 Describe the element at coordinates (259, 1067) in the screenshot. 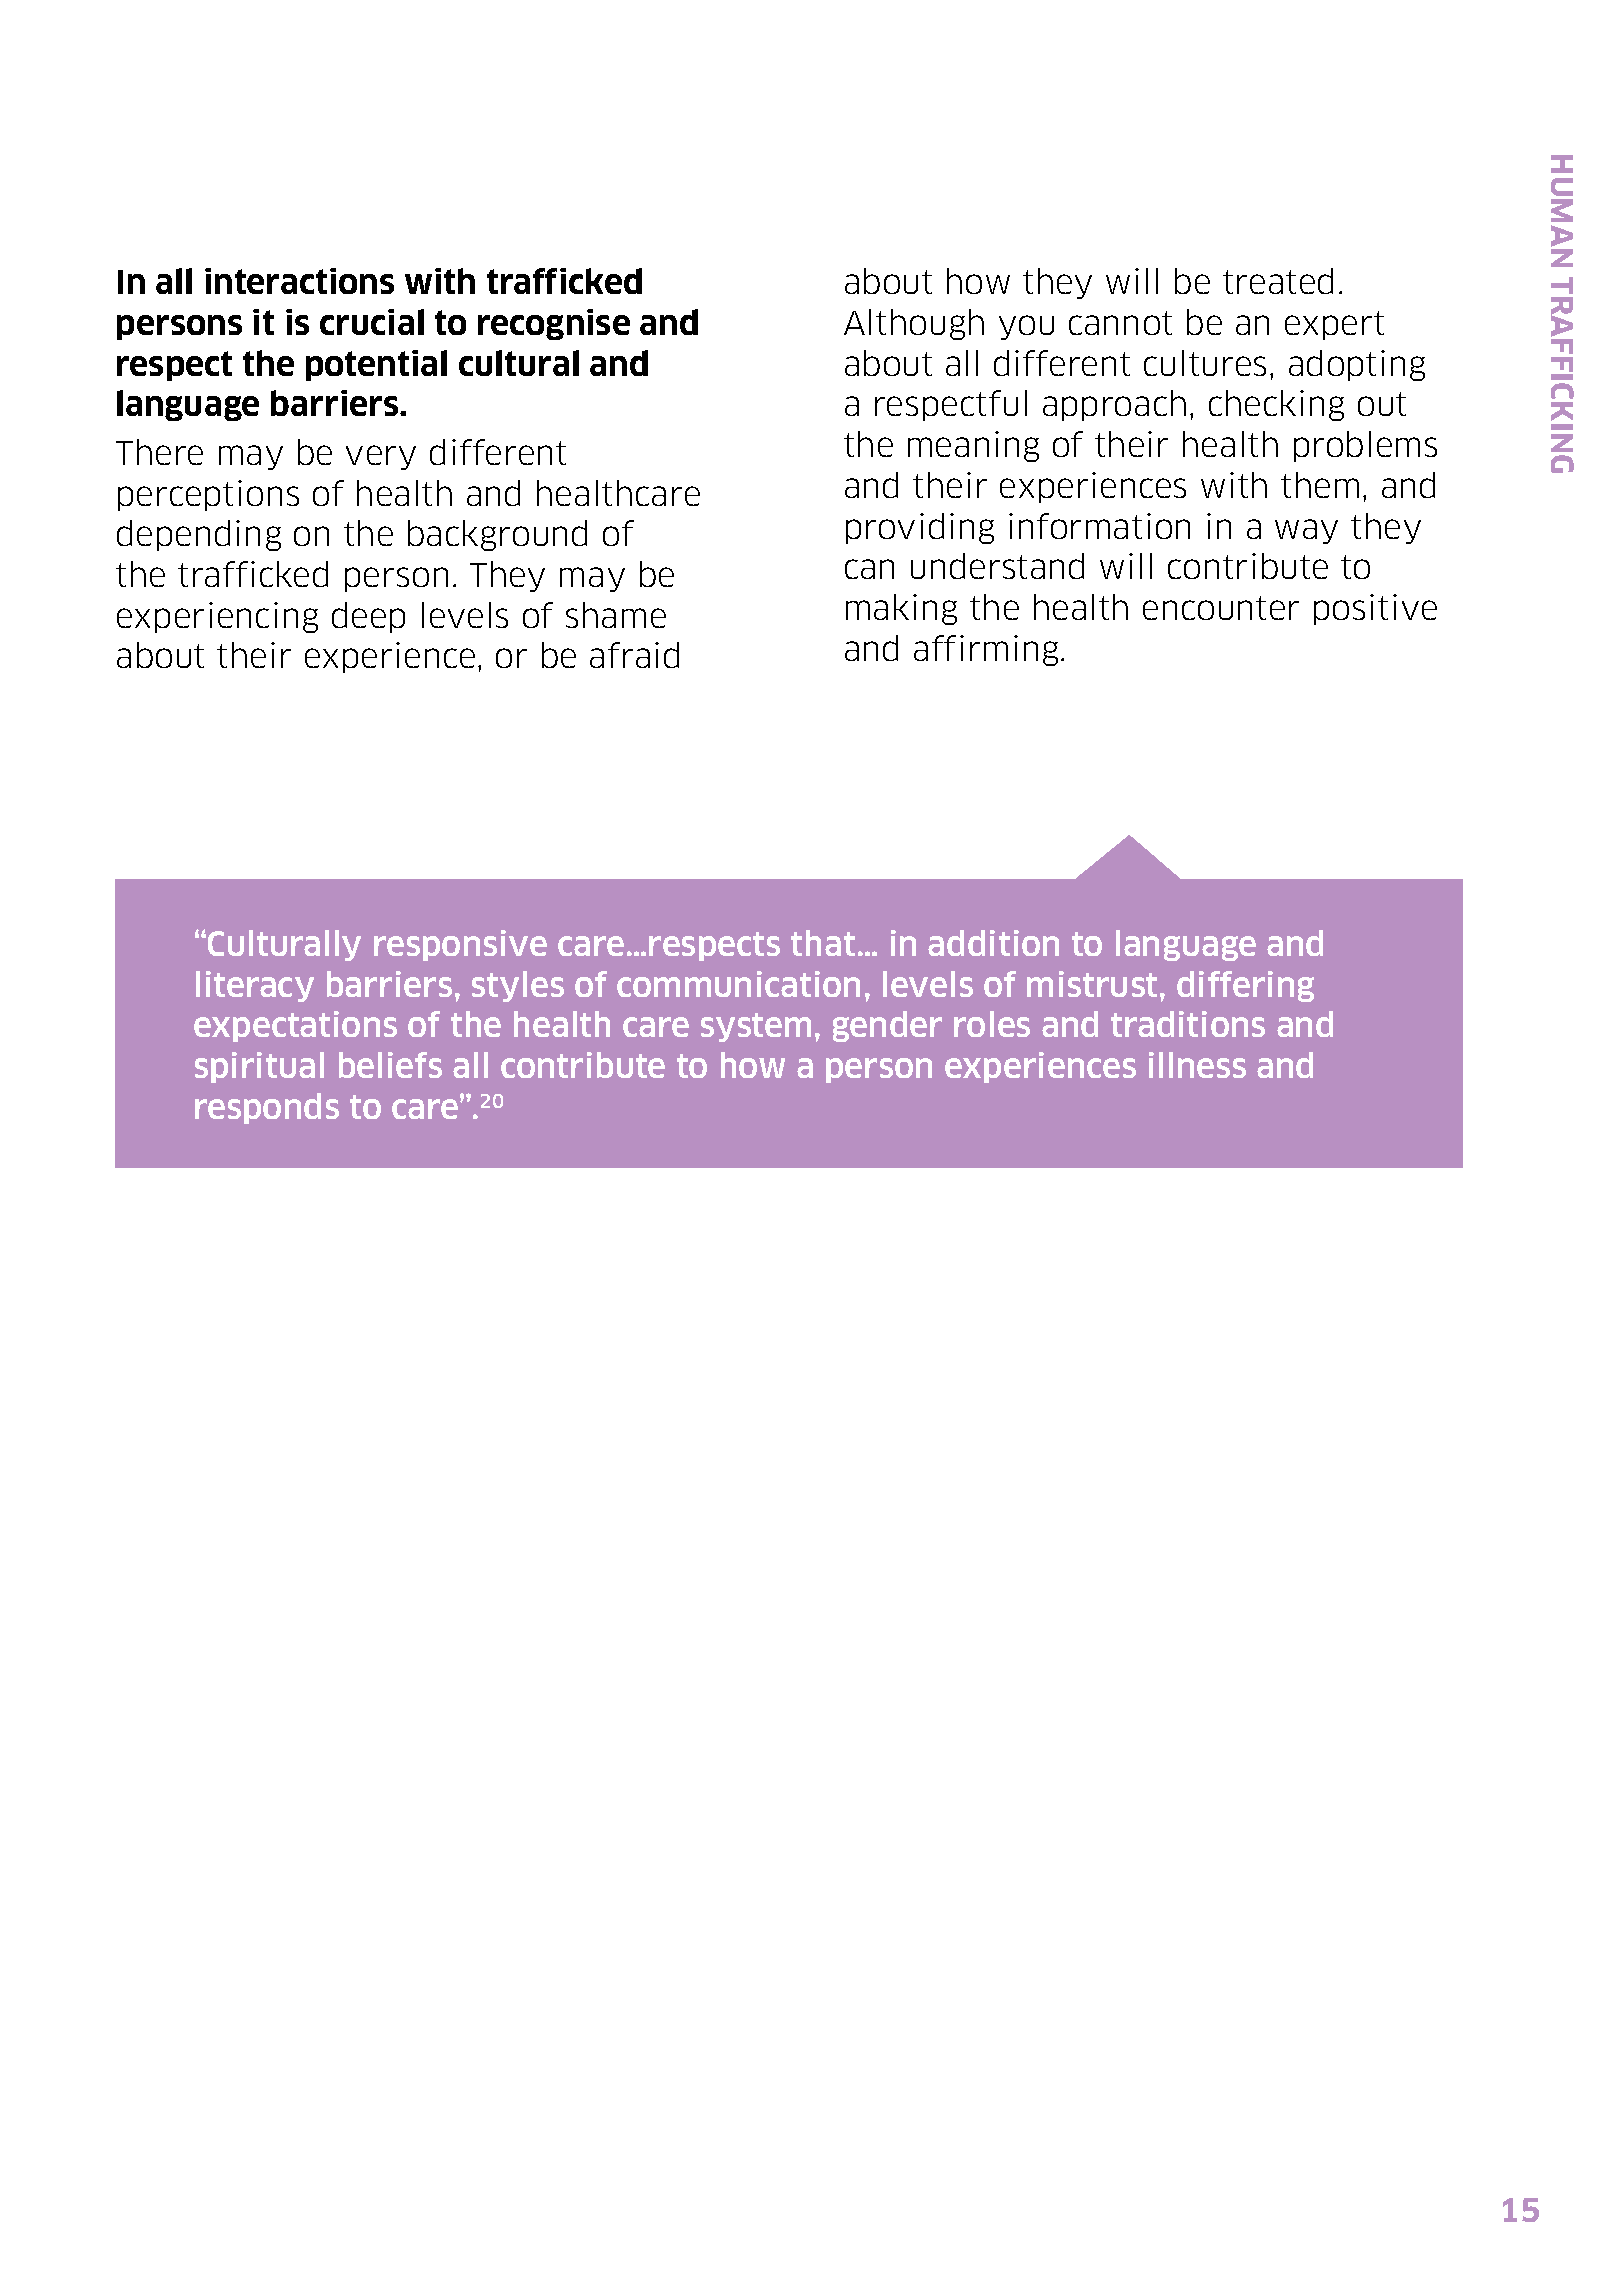

I see `spiritual` at that location.
